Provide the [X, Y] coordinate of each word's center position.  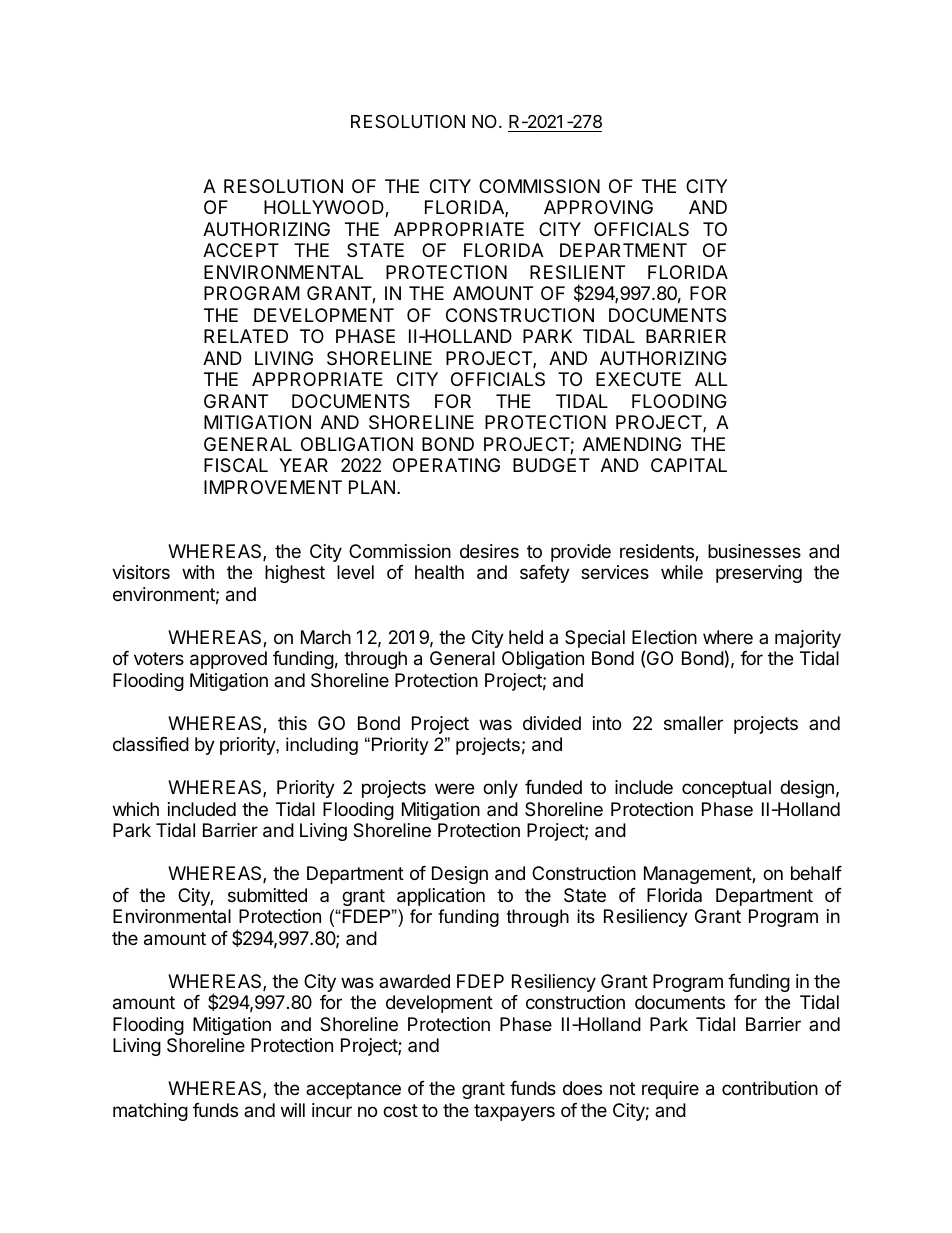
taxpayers [514, 1112]
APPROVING [598, 207]
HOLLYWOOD [325, 208]
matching [150, 1112]
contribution [770, 1088]
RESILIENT [577, 272]
